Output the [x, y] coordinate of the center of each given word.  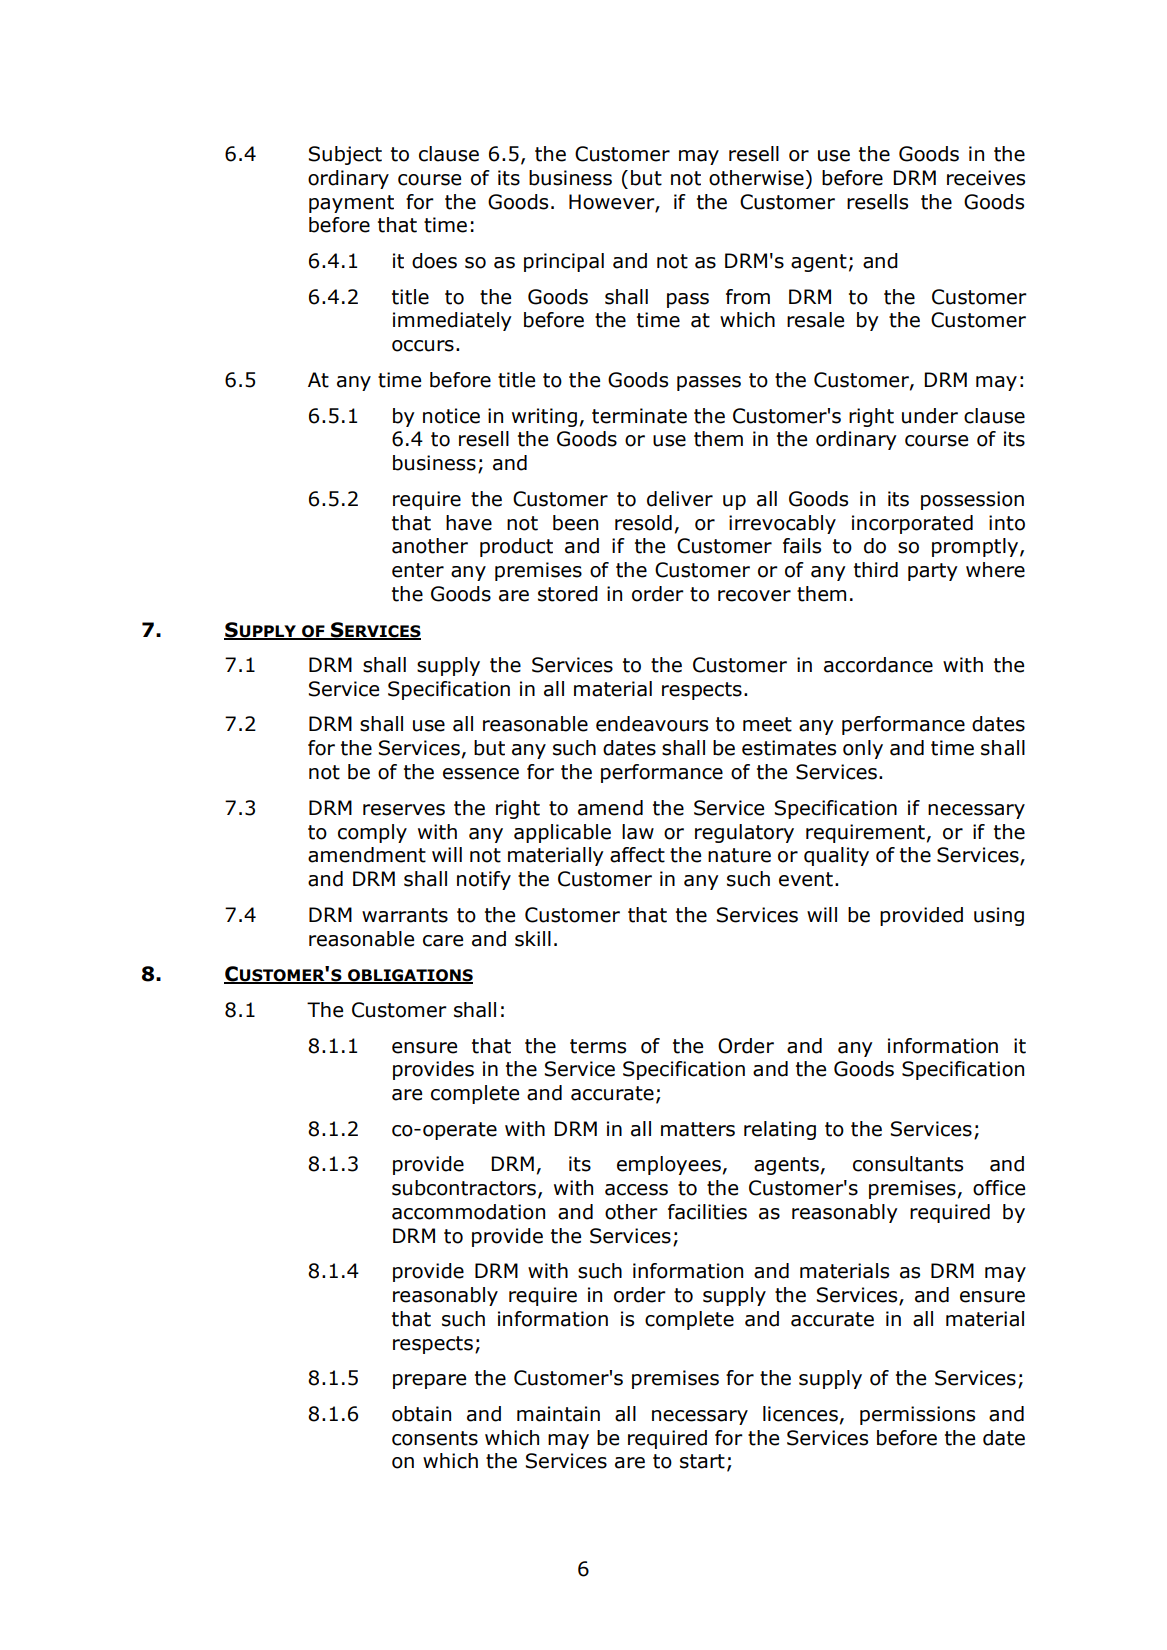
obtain [421, 1414]
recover [754, 596]
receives [986, 178]
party [933, 572]
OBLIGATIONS [409, 976]
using [999, 916]
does [434, 261]
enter [418, 570]
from [748, 297]
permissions [917, 1415]
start [702, 1461]
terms [598, 1046]
